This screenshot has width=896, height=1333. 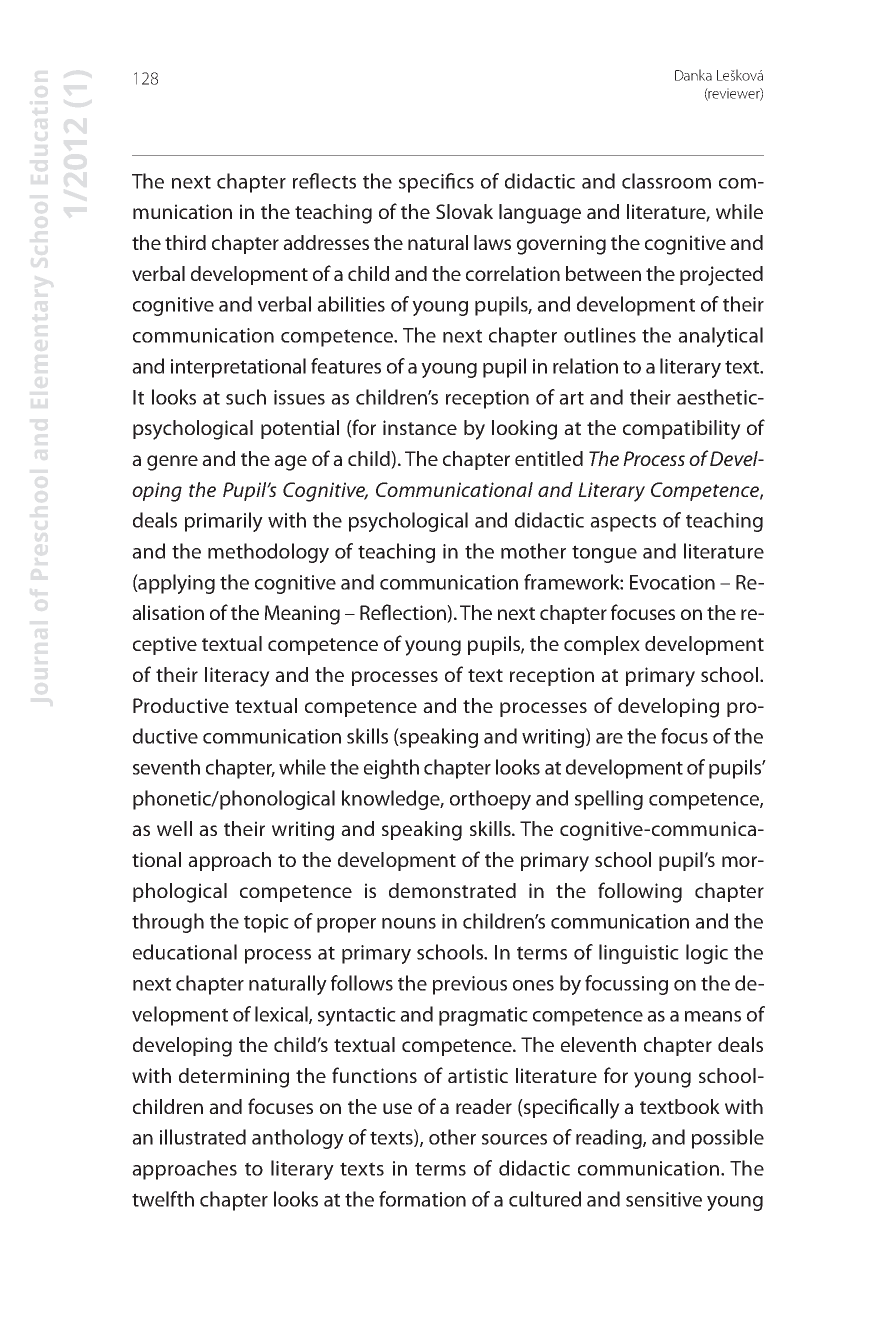 What do you see at coordinates (640, 892) in the screenshot?
I see `following` at bounding box center [640, 892].
